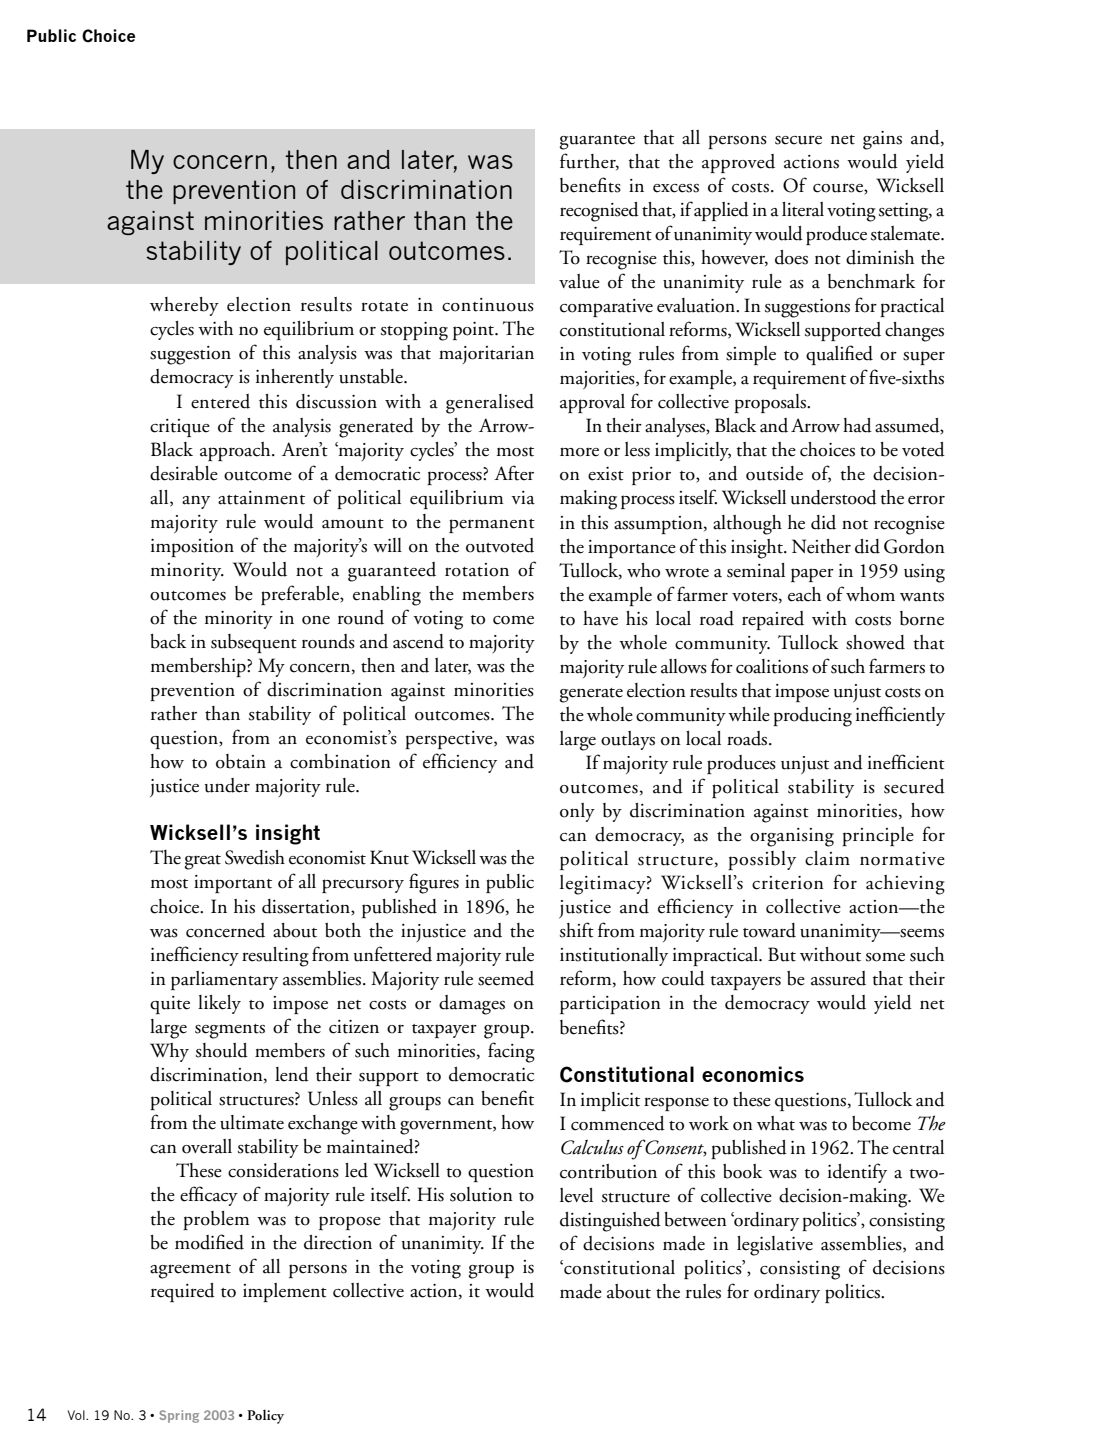 The height and width of the screenshot is (1446, 1110). What do you see at coordinates (579, 281) in the screenshot?
I see `value` at bounding box center [579, 281].
